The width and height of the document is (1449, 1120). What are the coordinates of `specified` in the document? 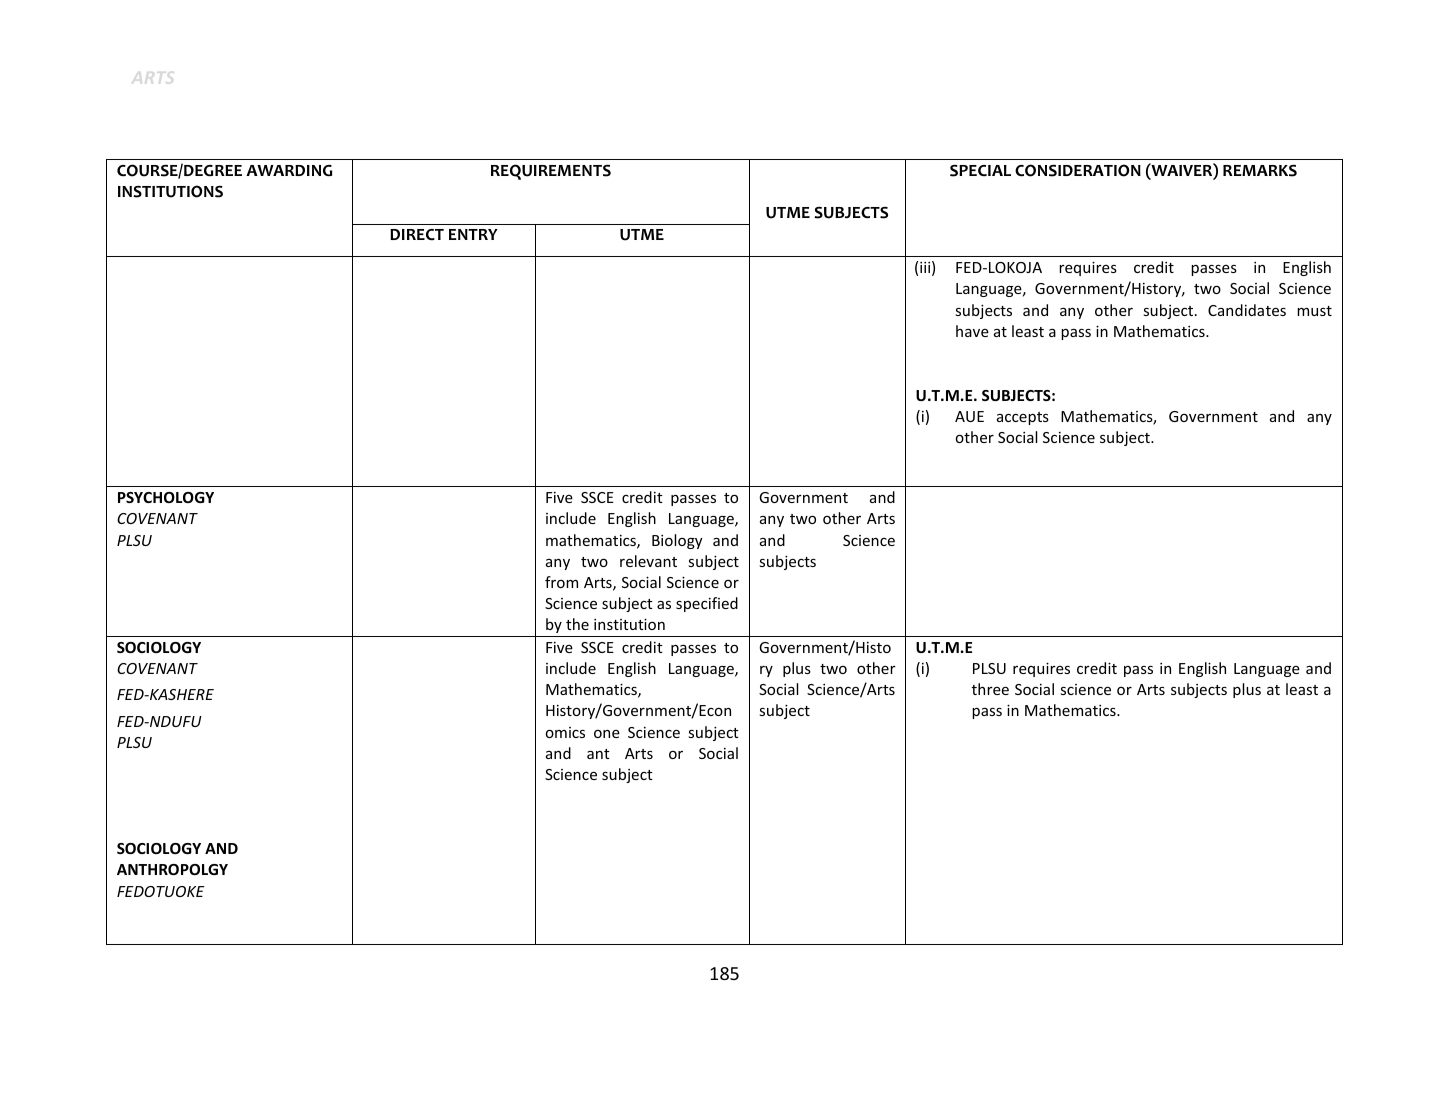 It's located at (707, 604).
